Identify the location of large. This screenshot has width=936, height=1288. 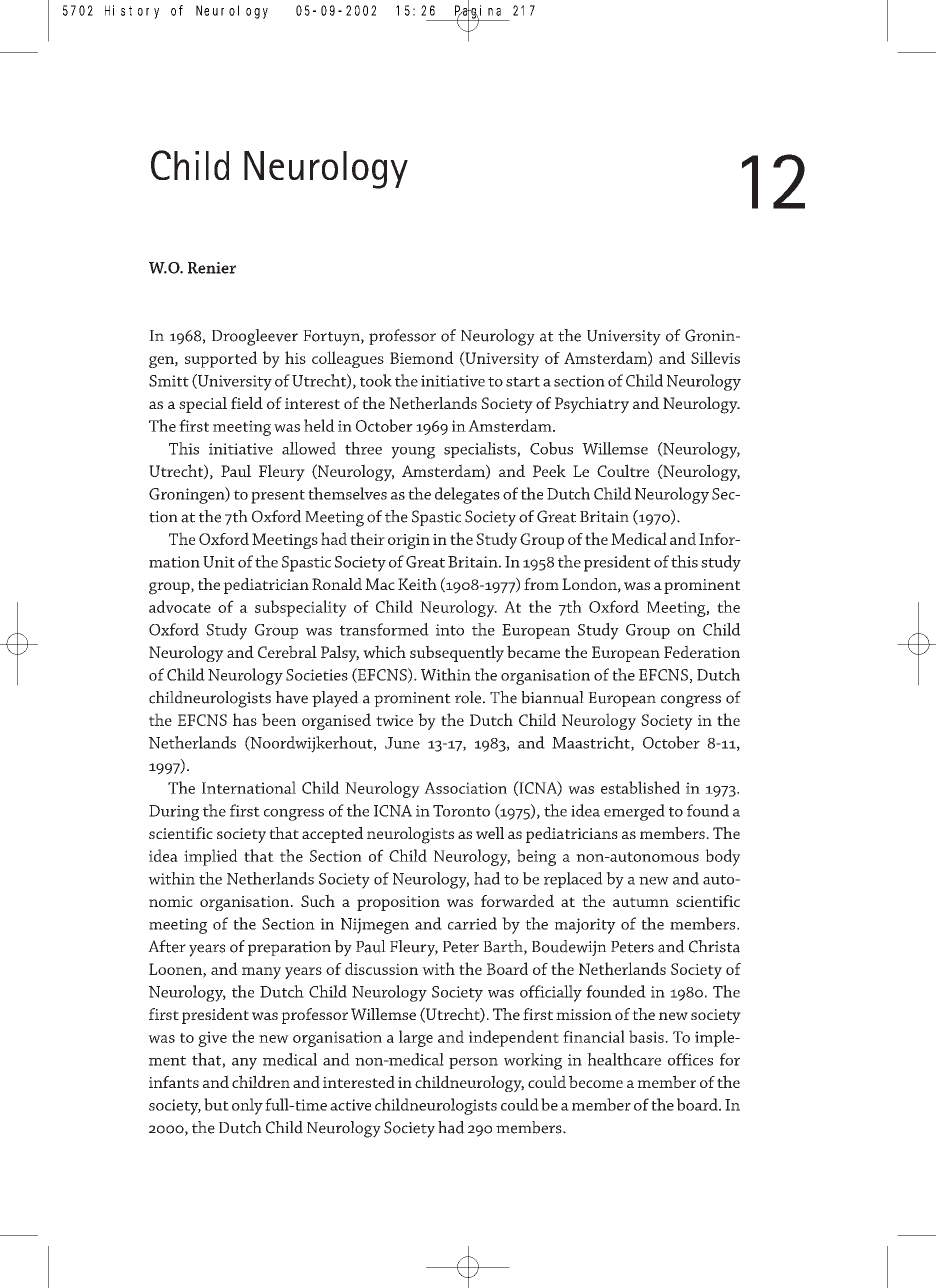
(416, 1038).
